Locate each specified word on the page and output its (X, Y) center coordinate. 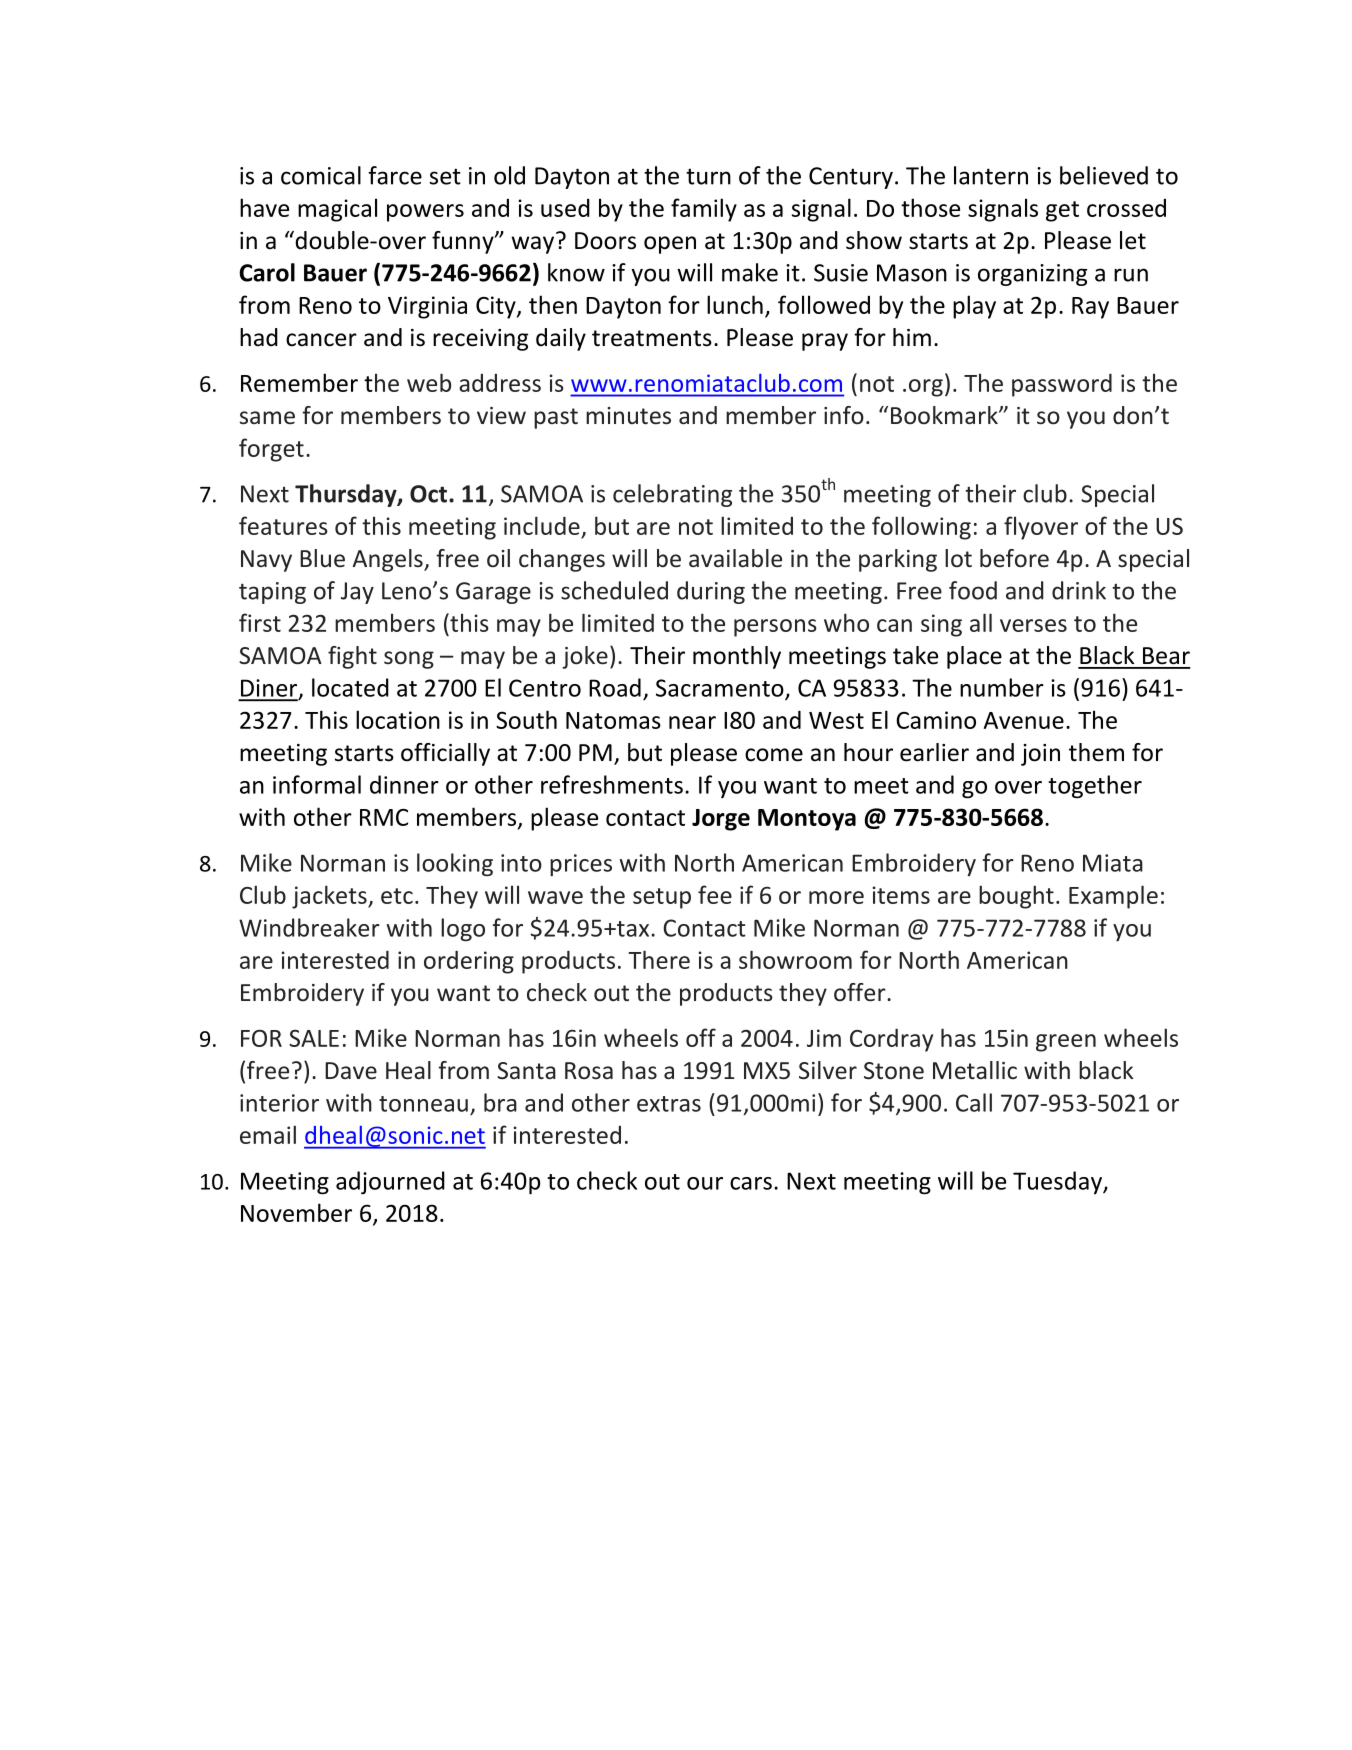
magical (337, 210)
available (735, 558)
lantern (991, 175)
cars (751, 1183)
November (296, 1212)
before (1014, 558)
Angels (389, 560)
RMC (384, 817)
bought (1016, 897)
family (704, 210)
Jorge (721, 820)
